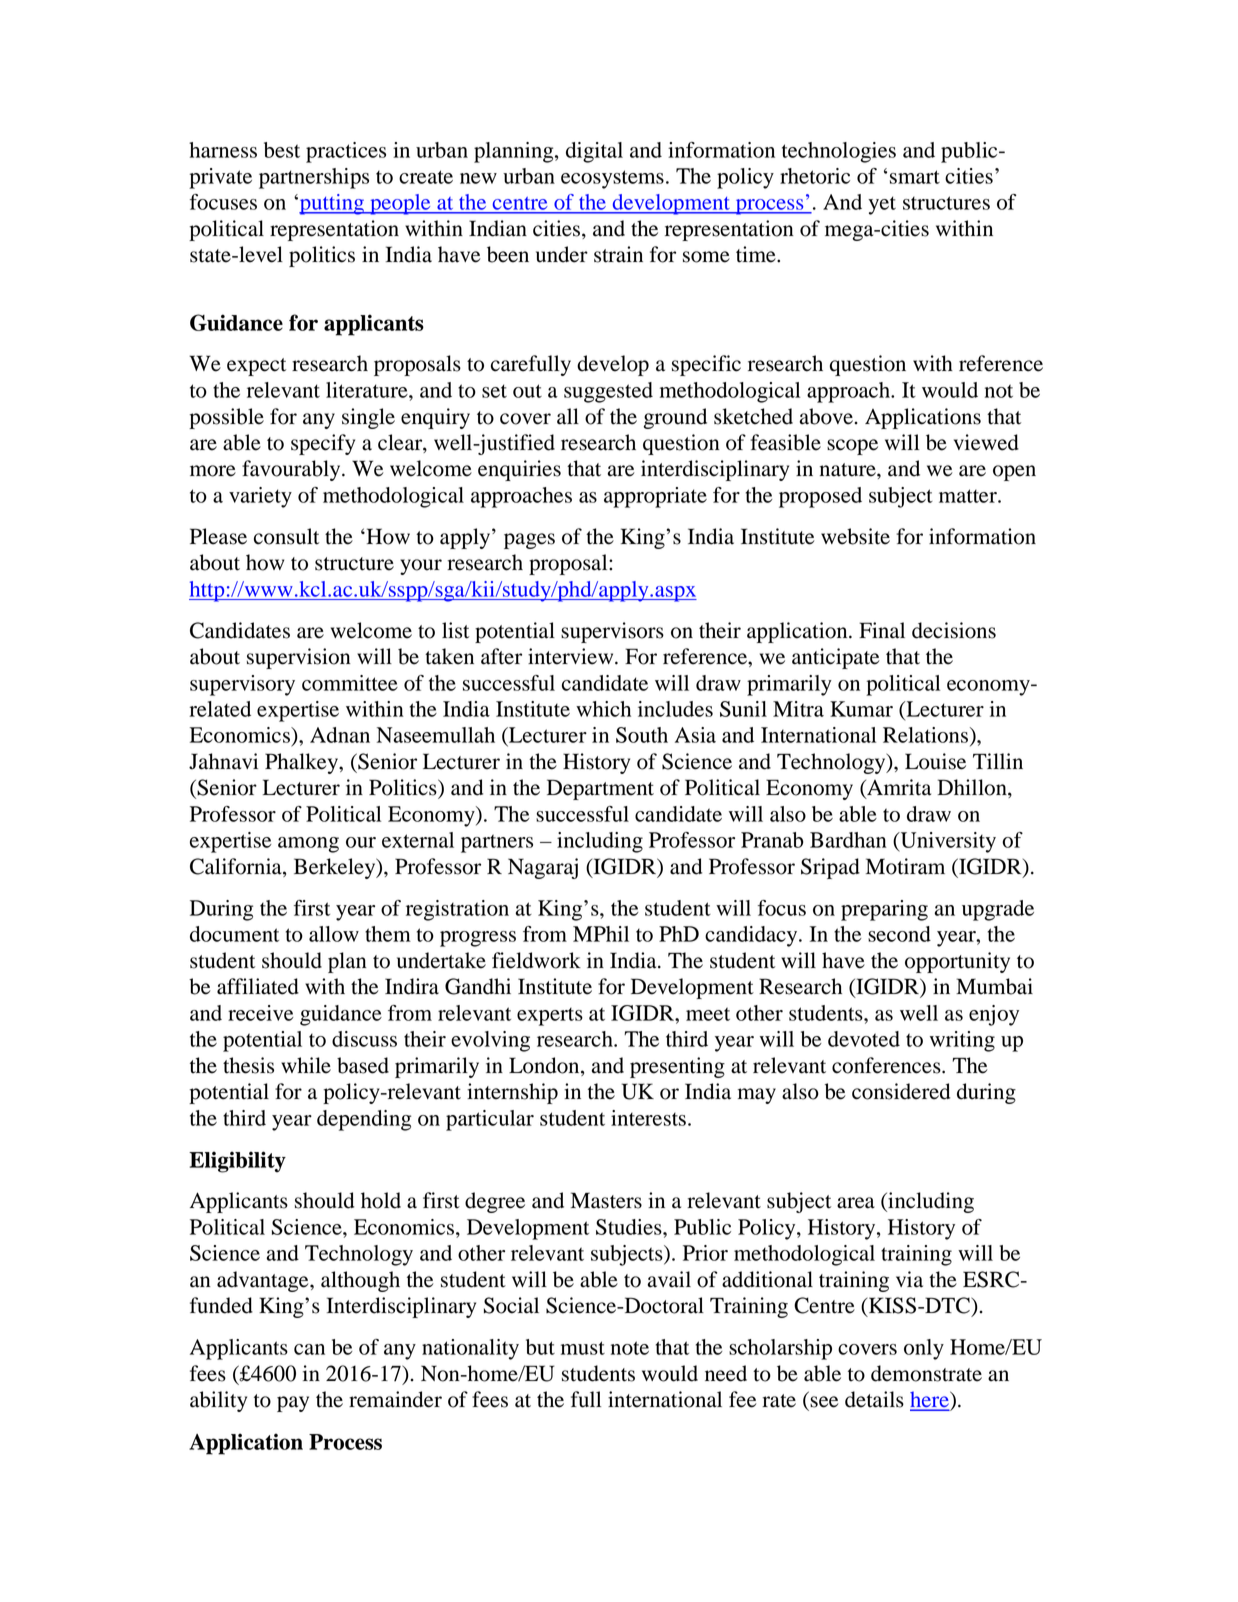 Image resolution: width=1238 pixels, height=1602 pixels. Describe the element at coordinates (282, 150) in the page. I see `best` at that location.
